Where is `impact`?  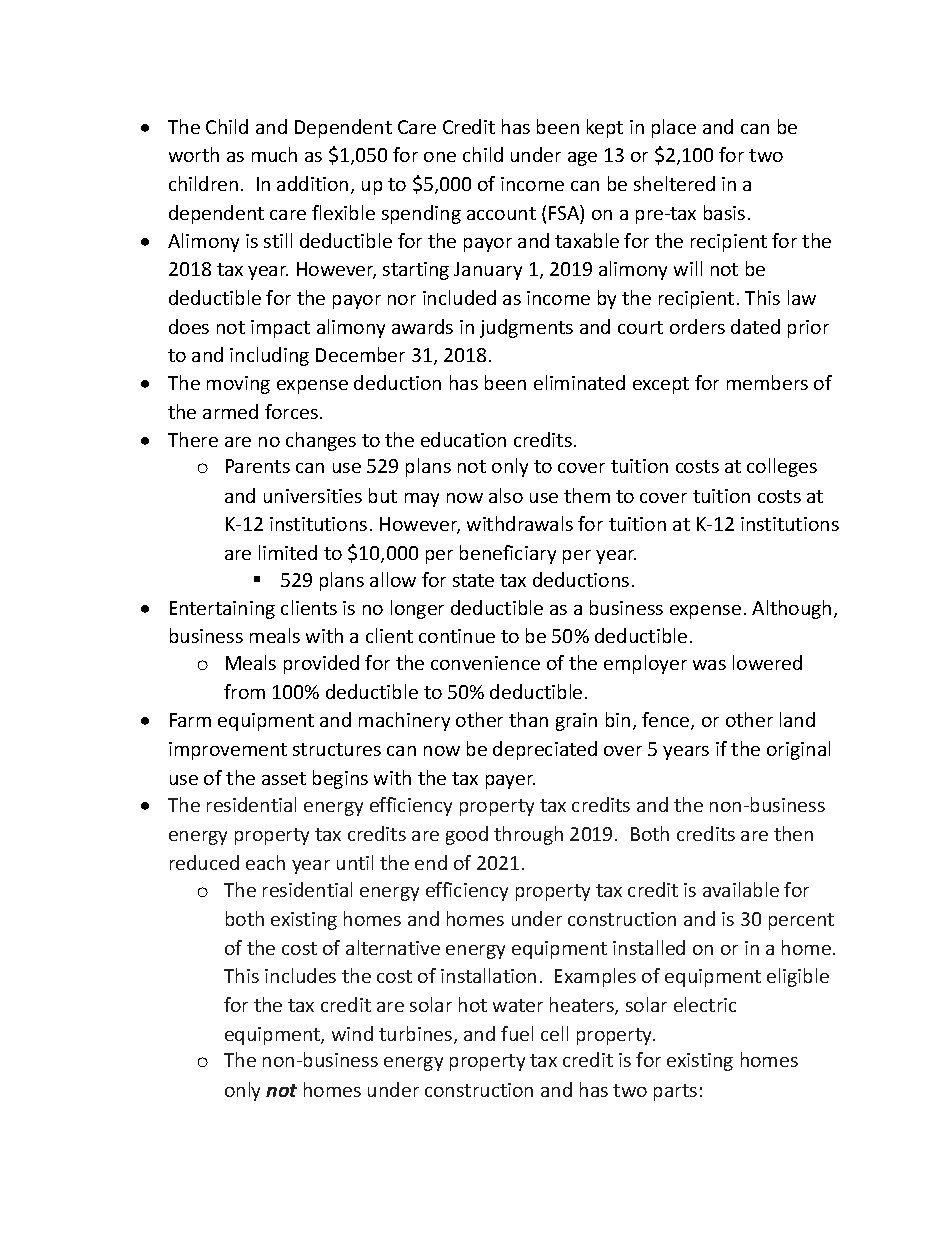 impact is located at coordinates (280, 329).
